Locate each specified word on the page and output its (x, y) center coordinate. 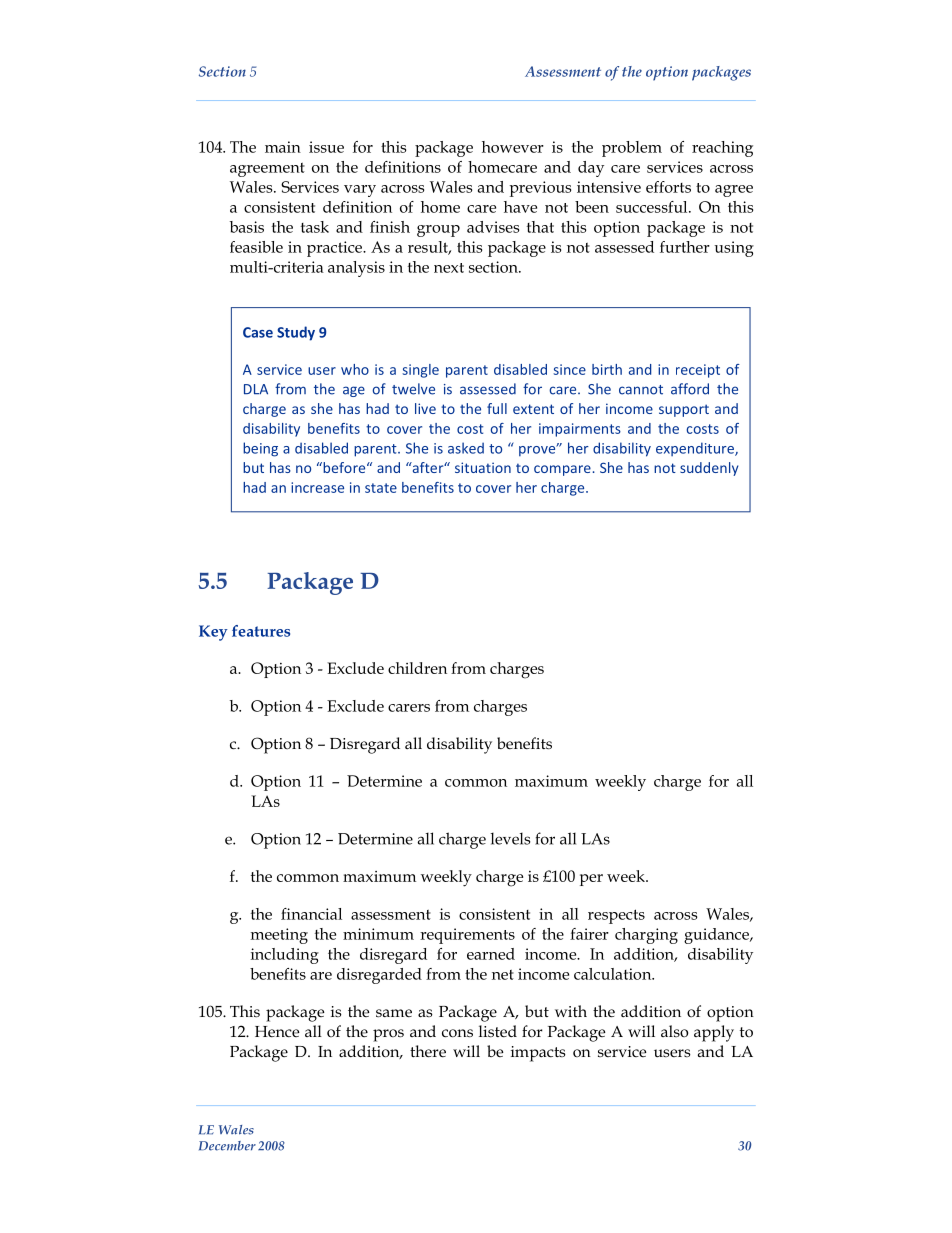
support (684, 410)
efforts (668, 187)
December (227, 1146)
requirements (467, 936)
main (283, 147)
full (497, 408)
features (261, 631)
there (428, 1051)
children (417, 668)
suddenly (709, 469)
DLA (256, 389)
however (513, 147)
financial (311, 914)
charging (646, 936)
